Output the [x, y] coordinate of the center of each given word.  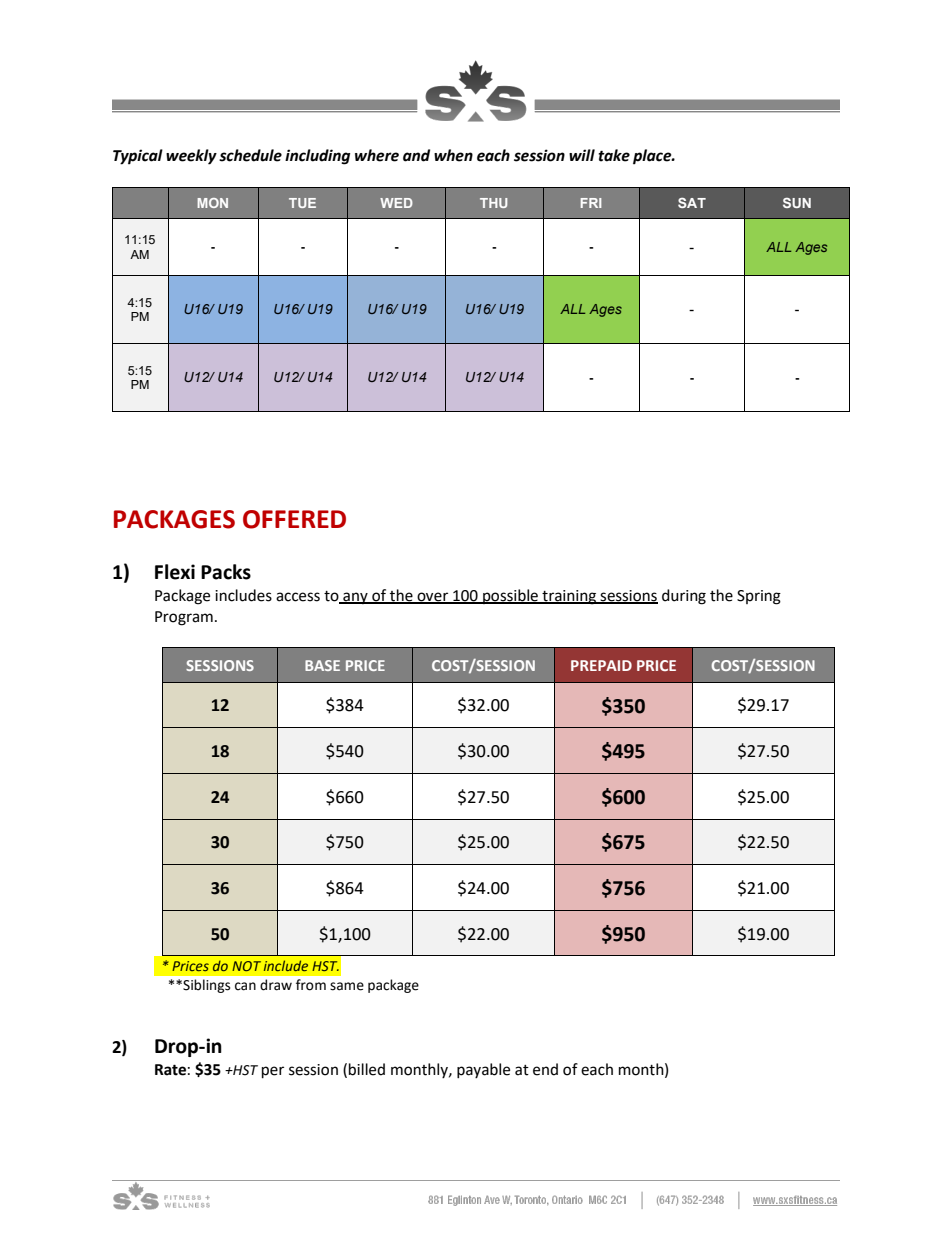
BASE [322, 665]
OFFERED [294, 519]
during [684, 597]
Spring [759, 597]
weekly [191, 157]
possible [510, 596]
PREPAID [601, 665]
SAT [692, 203]
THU [493, 203]
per [273, 1072]
